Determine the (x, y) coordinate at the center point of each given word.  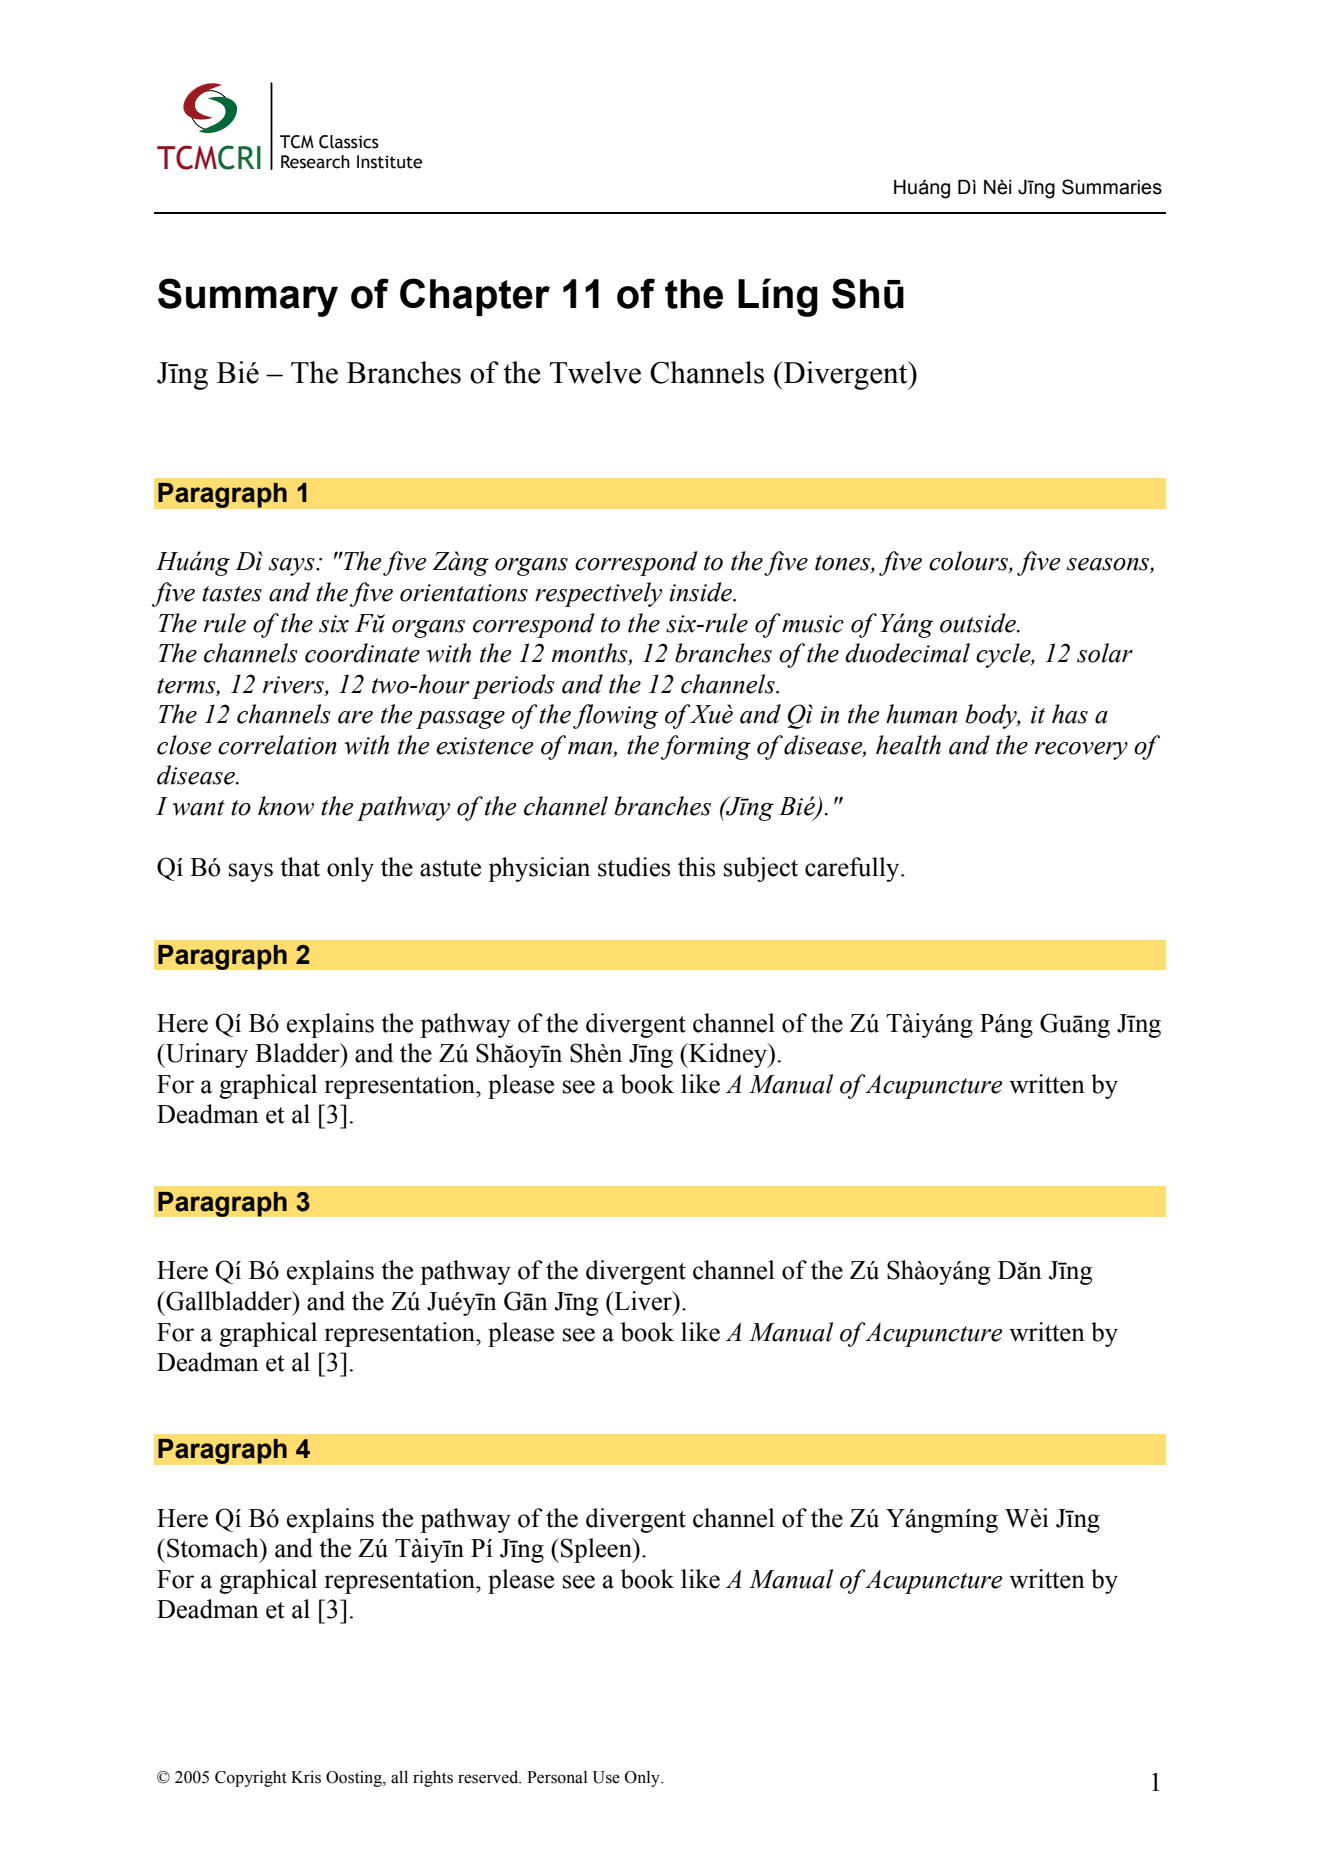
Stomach (214, 1548)
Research (315, 162)
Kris (306, 1777)
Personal (557, 1777)
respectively (598, 594)
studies (634, 867)
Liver (643, 1301)
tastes (232, 594)
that (300, 867)
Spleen (597, 1550)
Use (606, 1777)
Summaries (1112, 187)
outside (979, 623)
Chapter (475, 297)
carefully (853, 869)
